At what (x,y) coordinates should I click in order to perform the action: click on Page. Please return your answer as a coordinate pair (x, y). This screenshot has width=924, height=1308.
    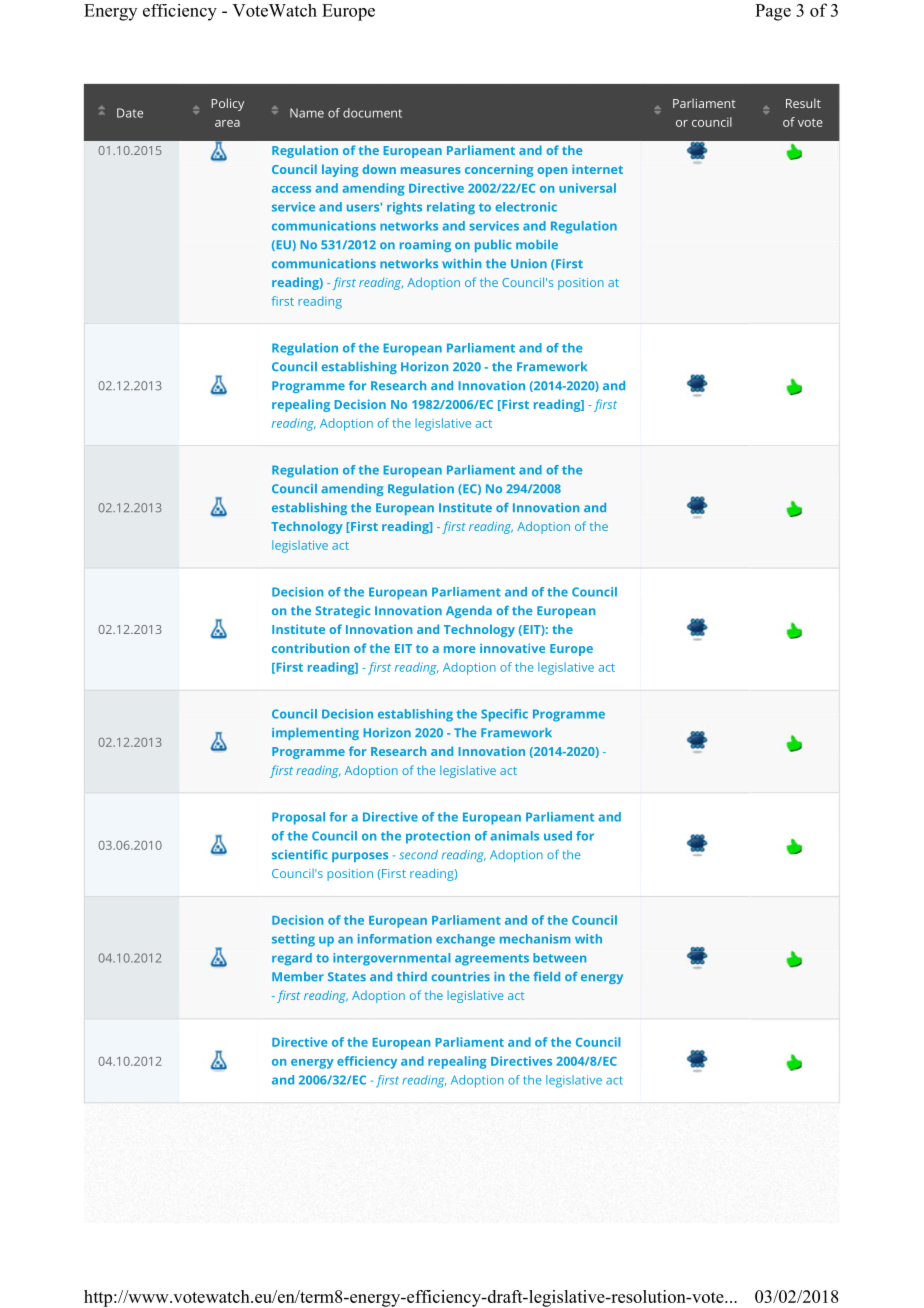
    Looking at the image, I should click on (773, 12).
